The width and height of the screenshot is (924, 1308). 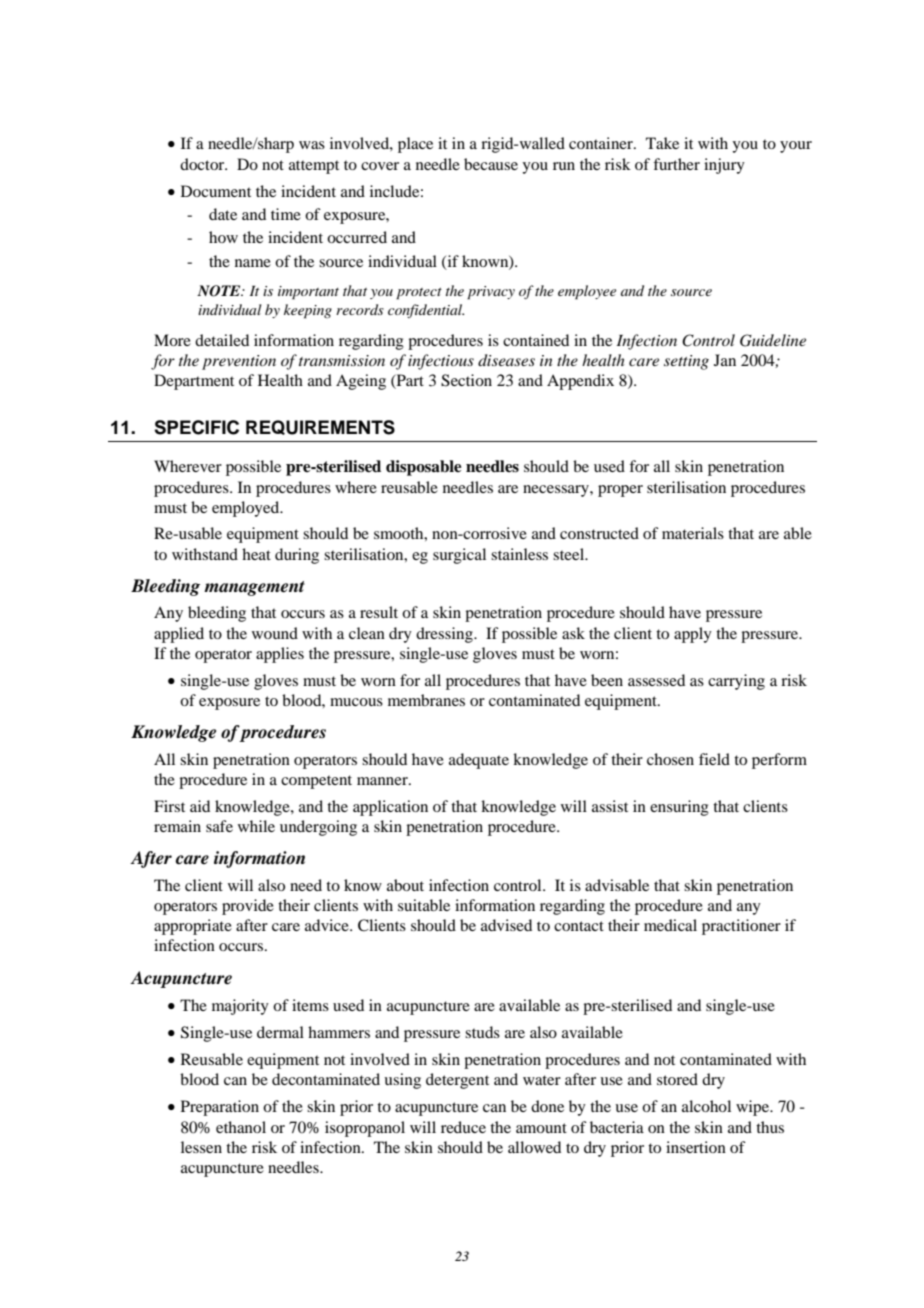 What do you see at coordinates (241, 1127) in the screenshot?
I see `ethanol` at bounding box center [241, 1127].
